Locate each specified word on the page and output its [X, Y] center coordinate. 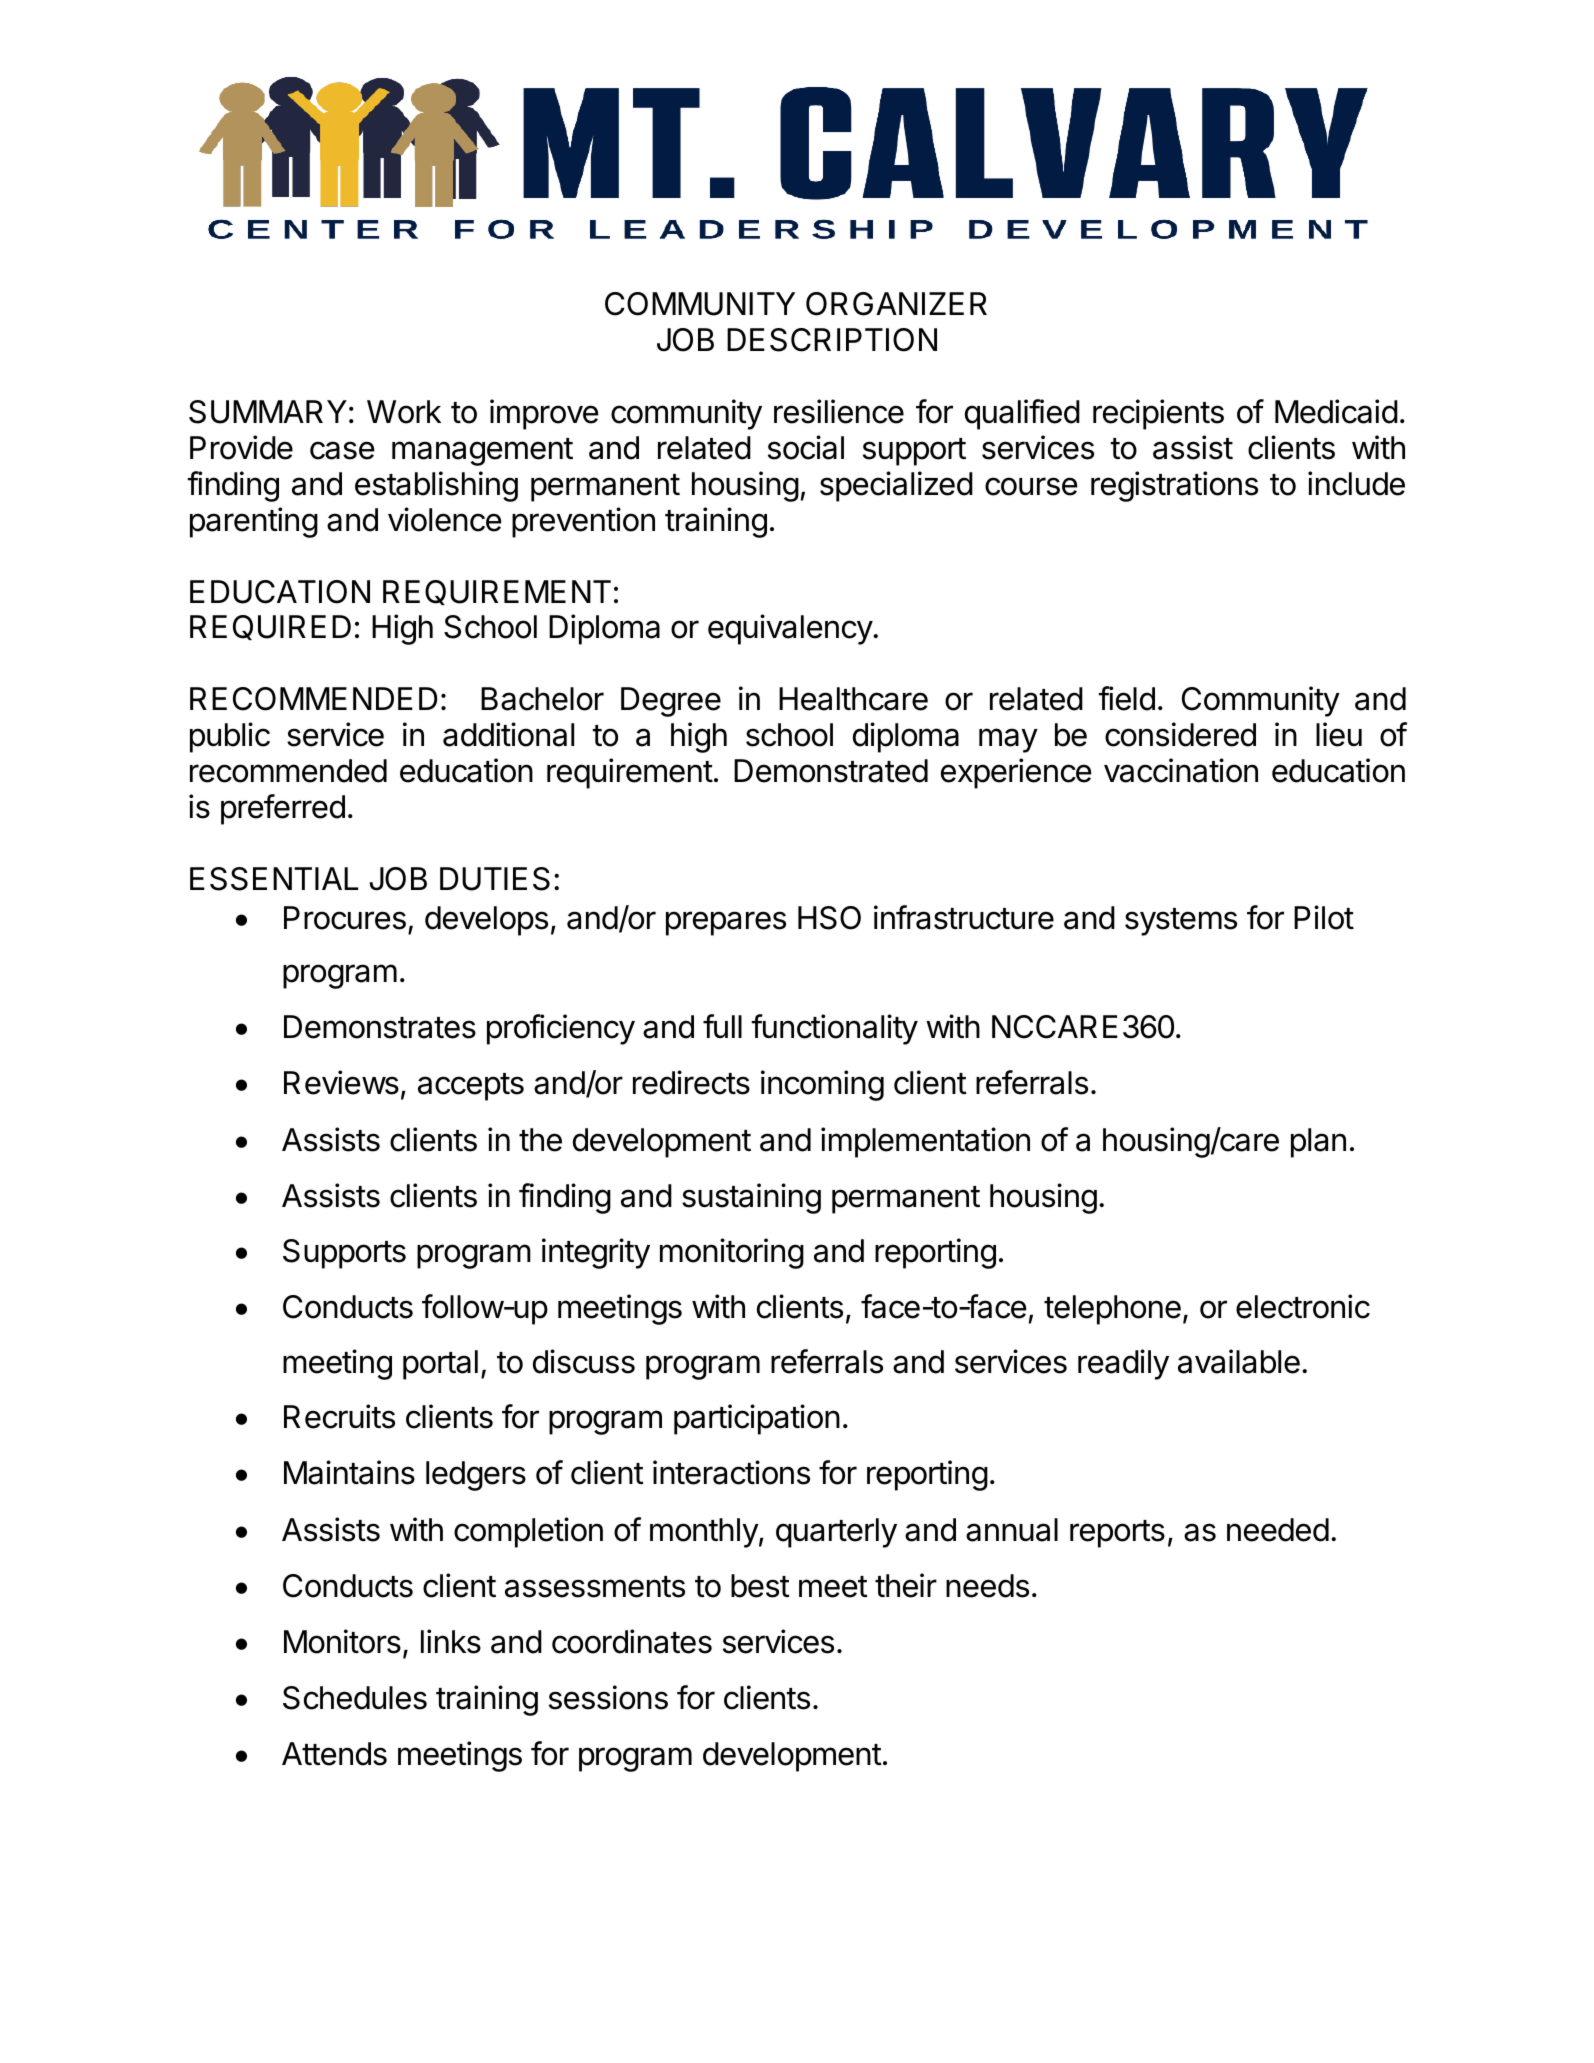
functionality [834, 1029]
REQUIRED [270, 627]
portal [440, 1365]
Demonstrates [380, 1027]
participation [757, 1419]
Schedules [355, 1698]
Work [404, 412]
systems [1181, 922]
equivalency [791, 629]
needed [1278, 1530]
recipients [1158, 414]
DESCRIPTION [832, 340]
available [1239, 1361]
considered [1180, 734]
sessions [608, 1697]
